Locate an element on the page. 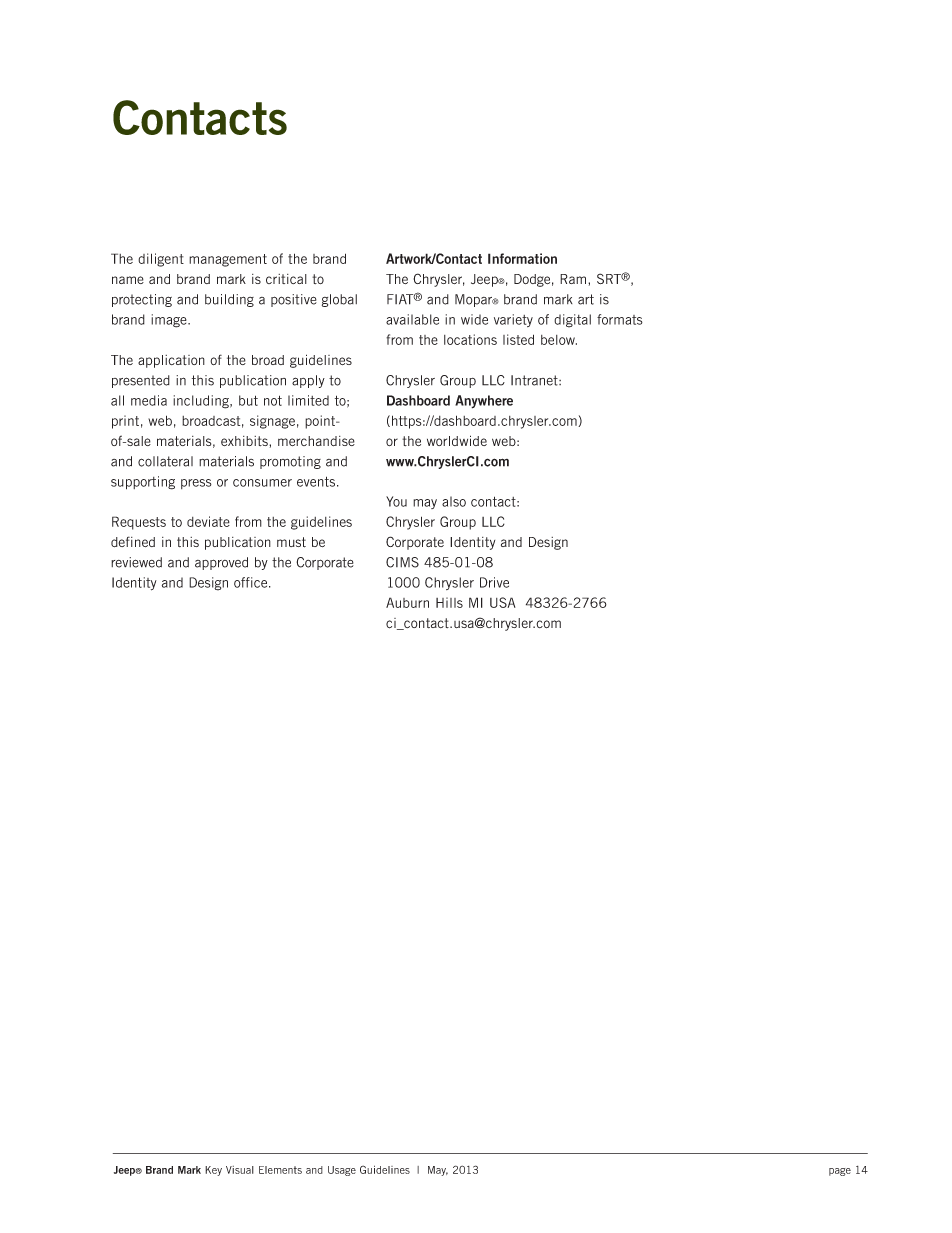 This image has width=952, height=1233. Information is located at coordinates (522, 258).
